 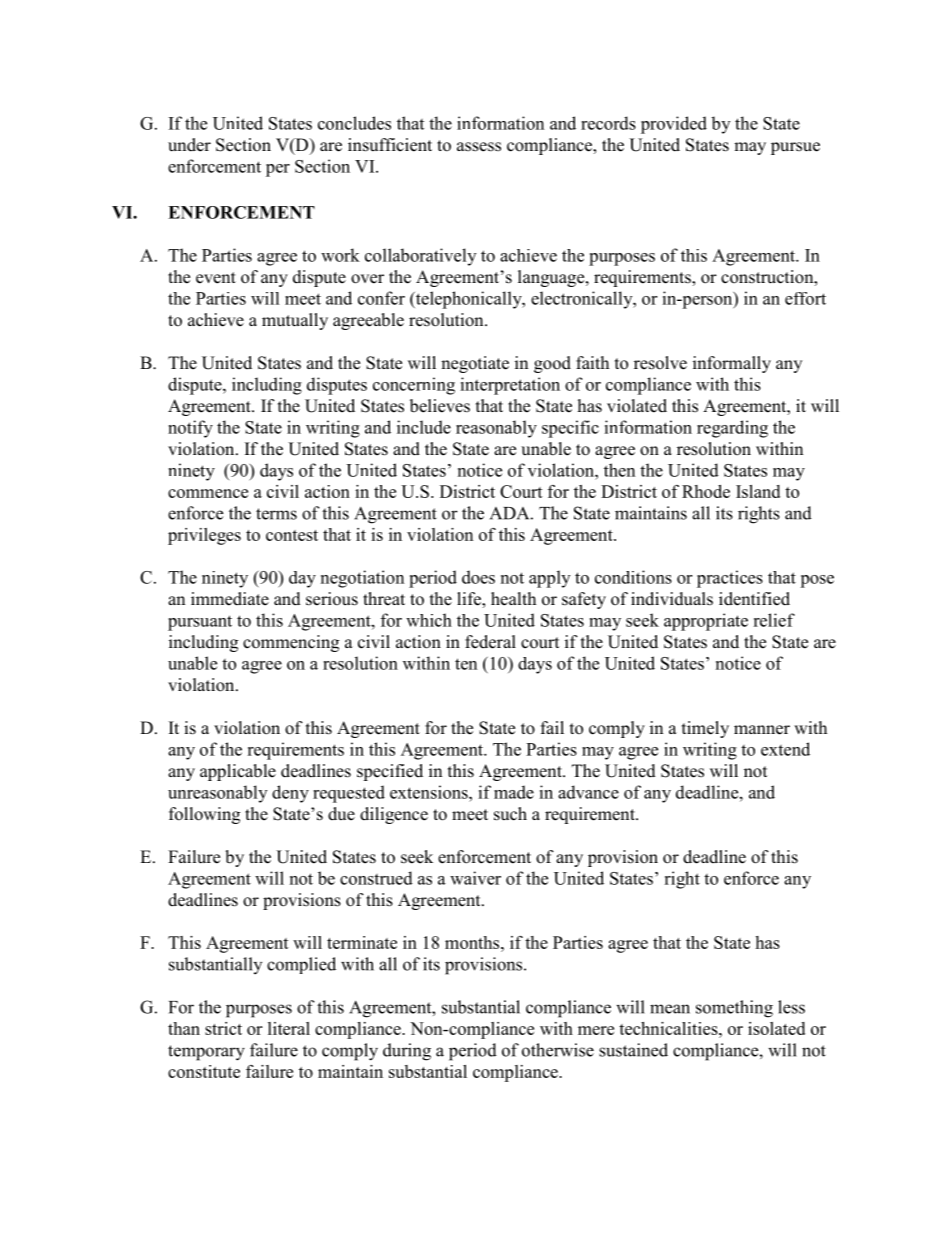 What do you see at coordinates (289, 1028) in the document?
I see `literal` at bounding box center [289, 1028].
